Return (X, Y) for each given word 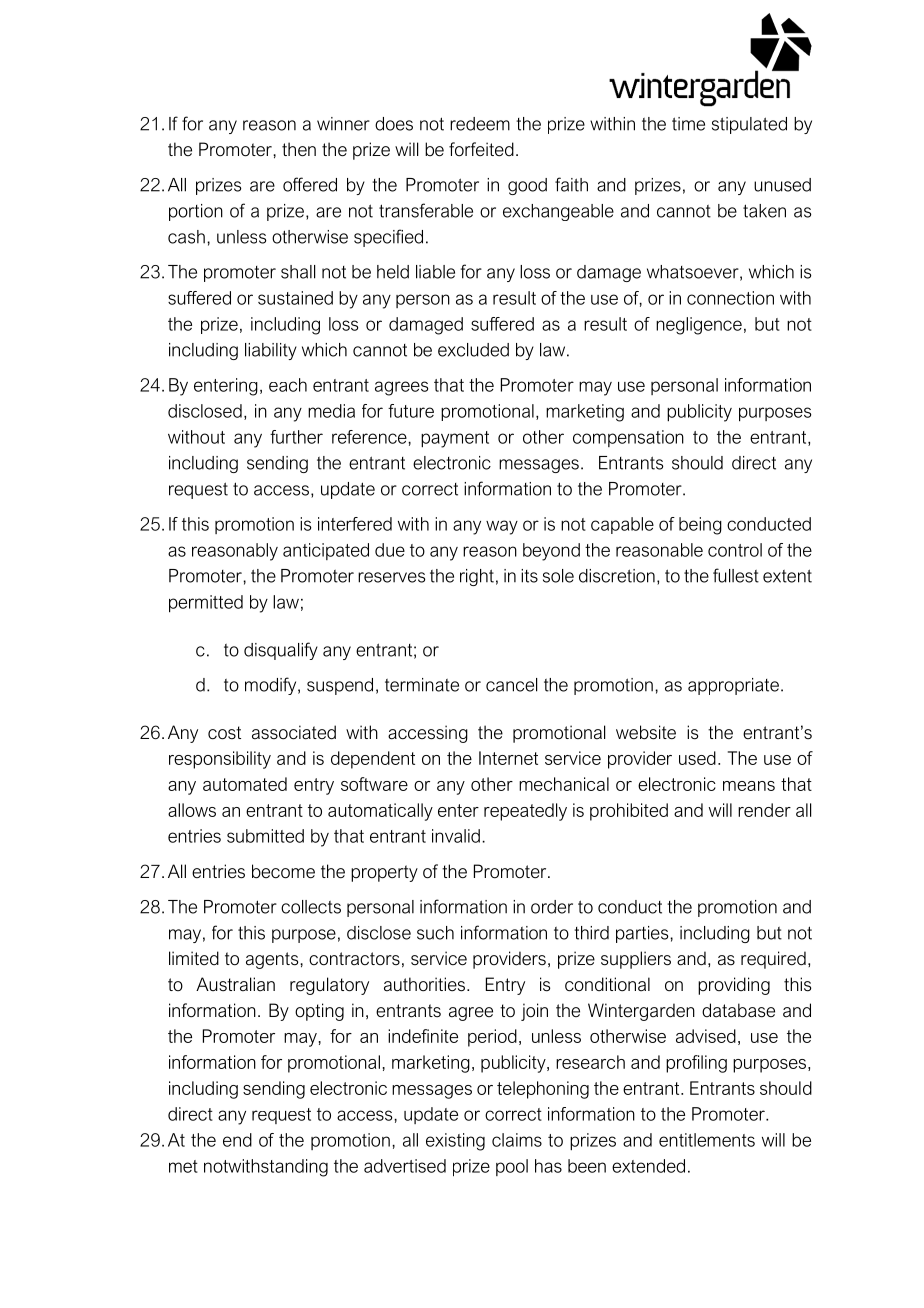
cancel (511, 685)
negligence (699, 326)
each (288, 385)
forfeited (481, 149)
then (299, 149)
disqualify (281, 651)
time (688, 124)
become (283, 871)
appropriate (733, 686)
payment (455, 439)
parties (643, 934)
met (183, 1166)
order (552, 907)
